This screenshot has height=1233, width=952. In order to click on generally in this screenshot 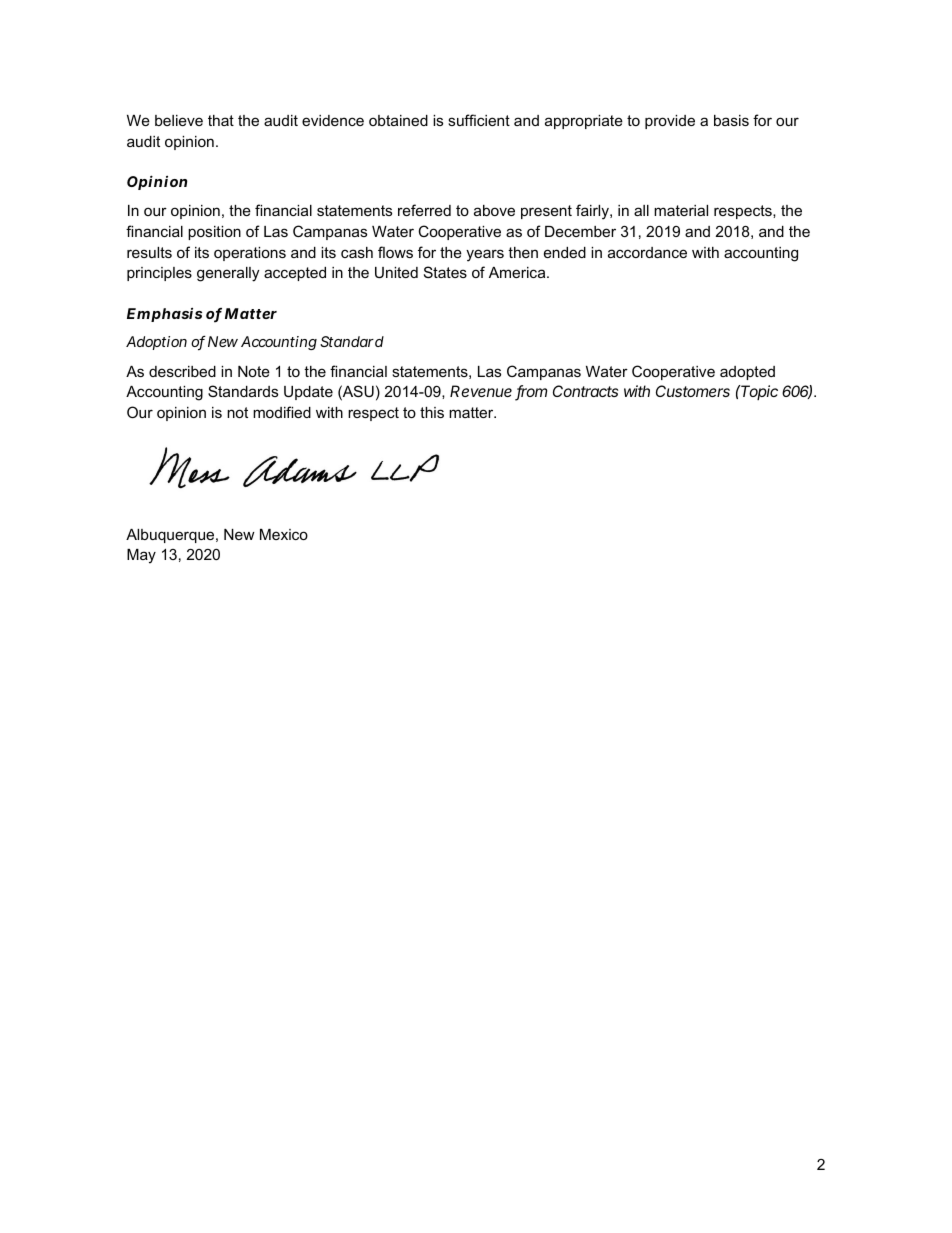, I will do `click(228, 274)`.
